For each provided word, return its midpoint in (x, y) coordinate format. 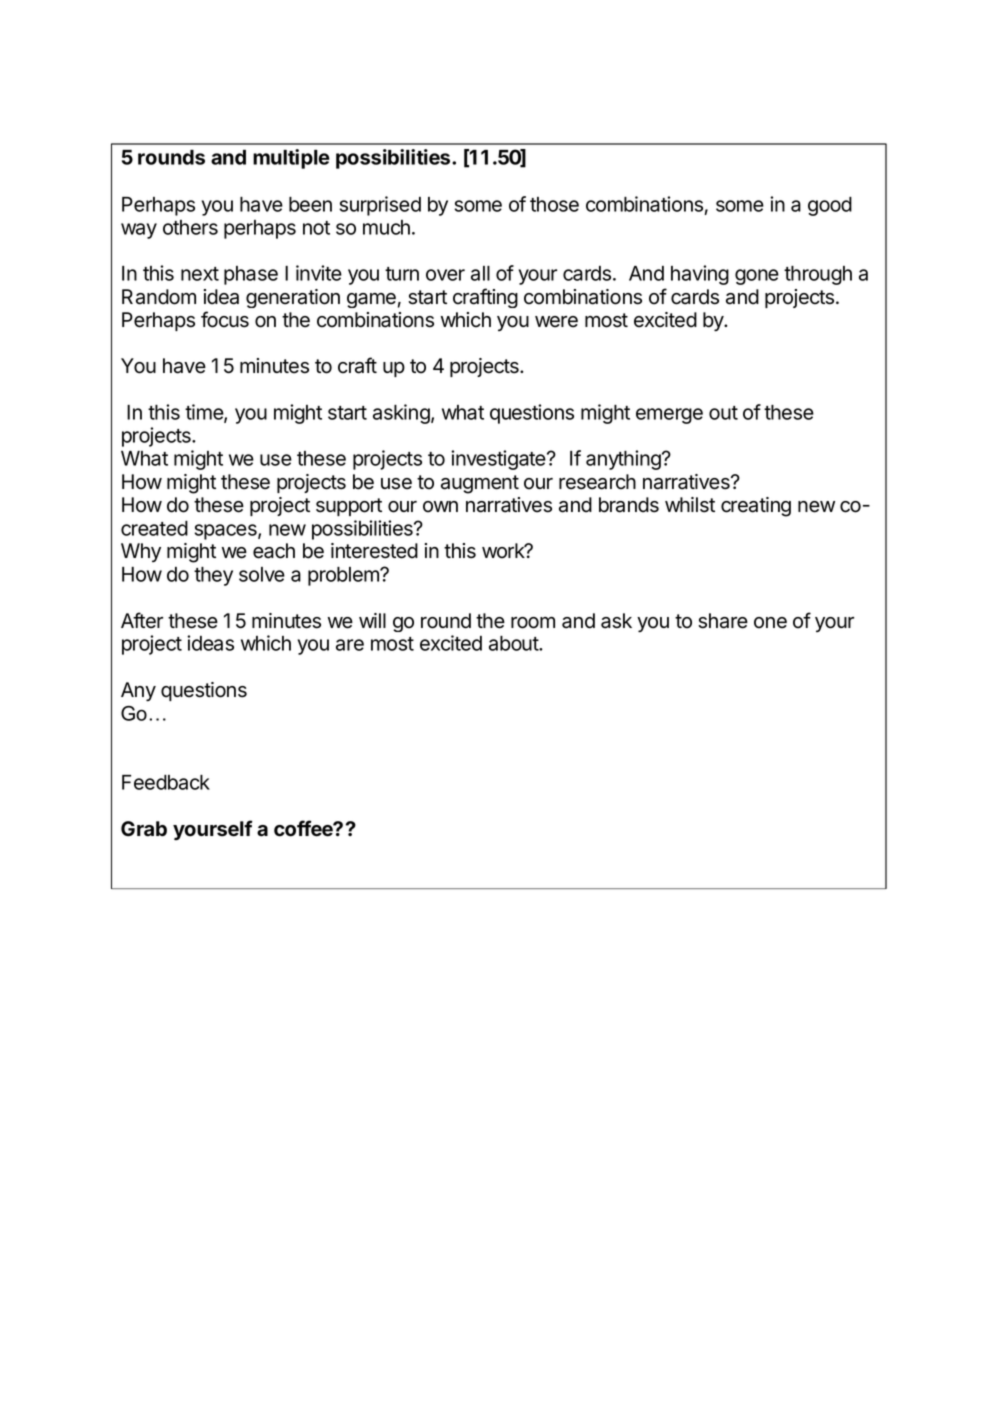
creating (756, 507)
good (830, 206)
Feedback (166, 782)
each (274, 551)
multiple (291, 159)
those (554, 204)
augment (480, 484)
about (514, 643)
